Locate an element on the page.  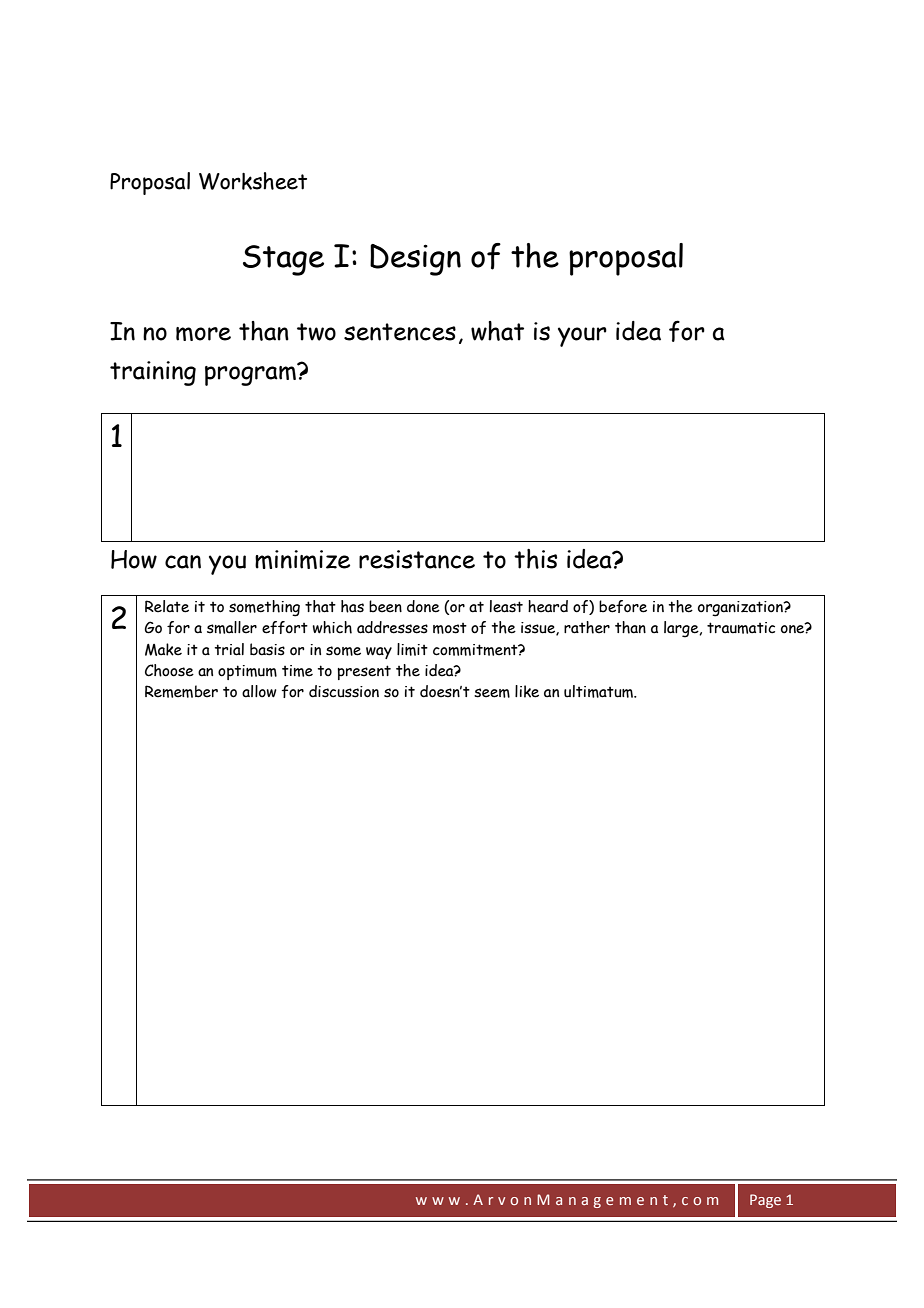
Remember is located at coordinates (181, 691).
